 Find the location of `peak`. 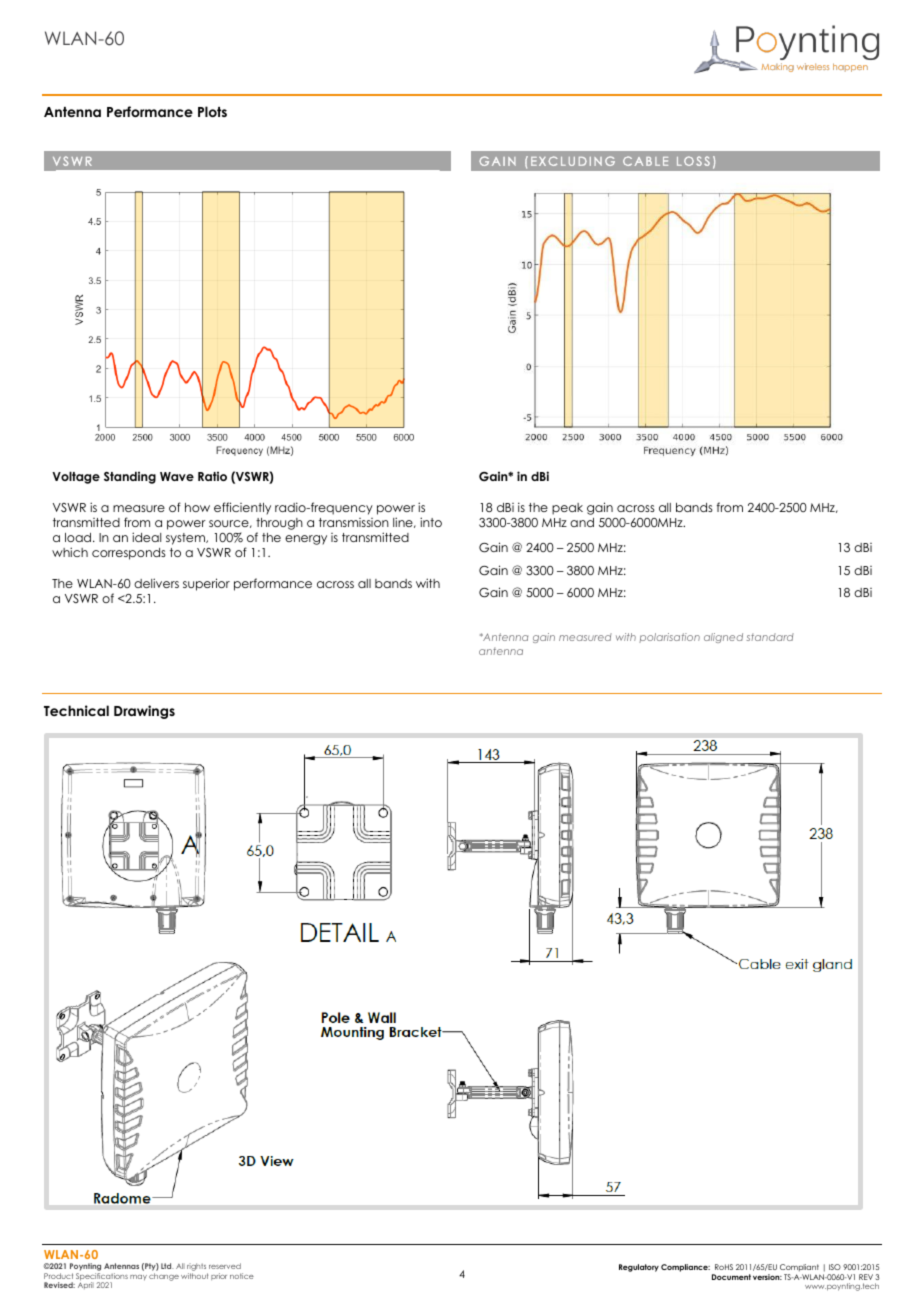

peak is located at coordinates (567, 509).
